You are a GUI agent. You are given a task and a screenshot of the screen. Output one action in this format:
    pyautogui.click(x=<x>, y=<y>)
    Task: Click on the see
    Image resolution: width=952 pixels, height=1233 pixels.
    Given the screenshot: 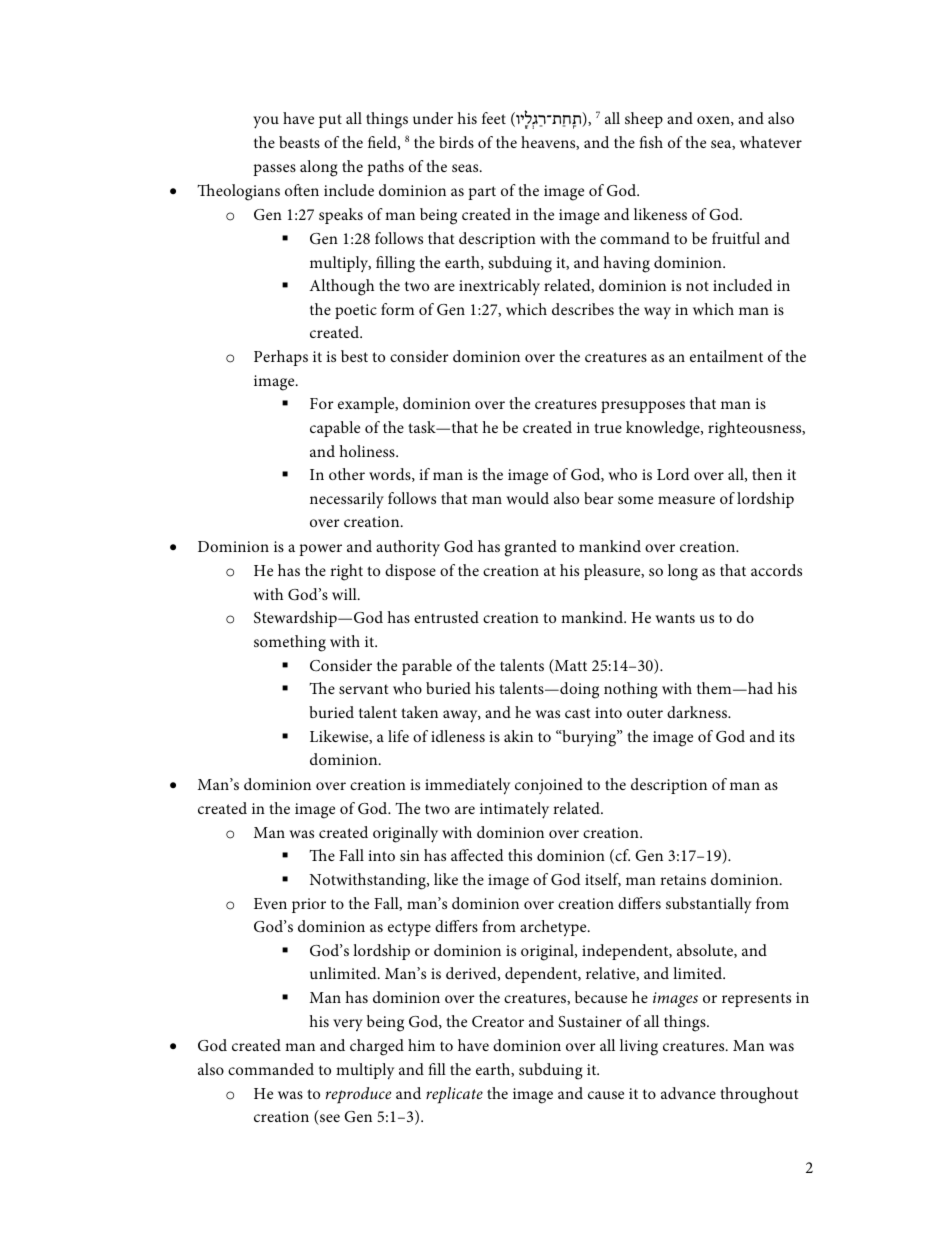 What is the action you would take?
    pyautogui.click(x=329, y=1119)
